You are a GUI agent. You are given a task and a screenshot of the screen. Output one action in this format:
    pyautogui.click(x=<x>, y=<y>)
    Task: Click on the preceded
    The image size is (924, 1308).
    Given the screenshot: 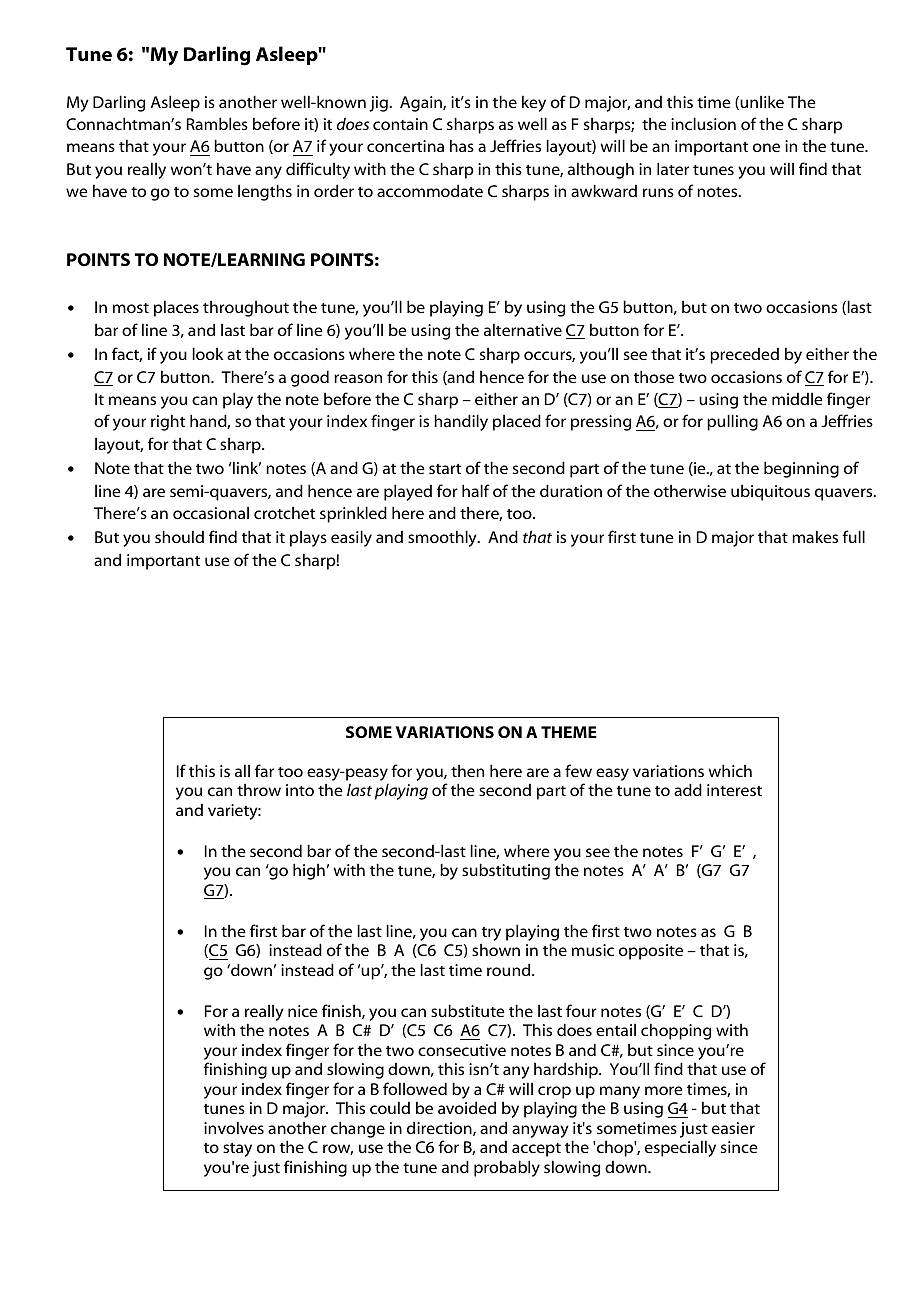 What is the action you would take?
    pyautogui.click(x=744, y=356)
